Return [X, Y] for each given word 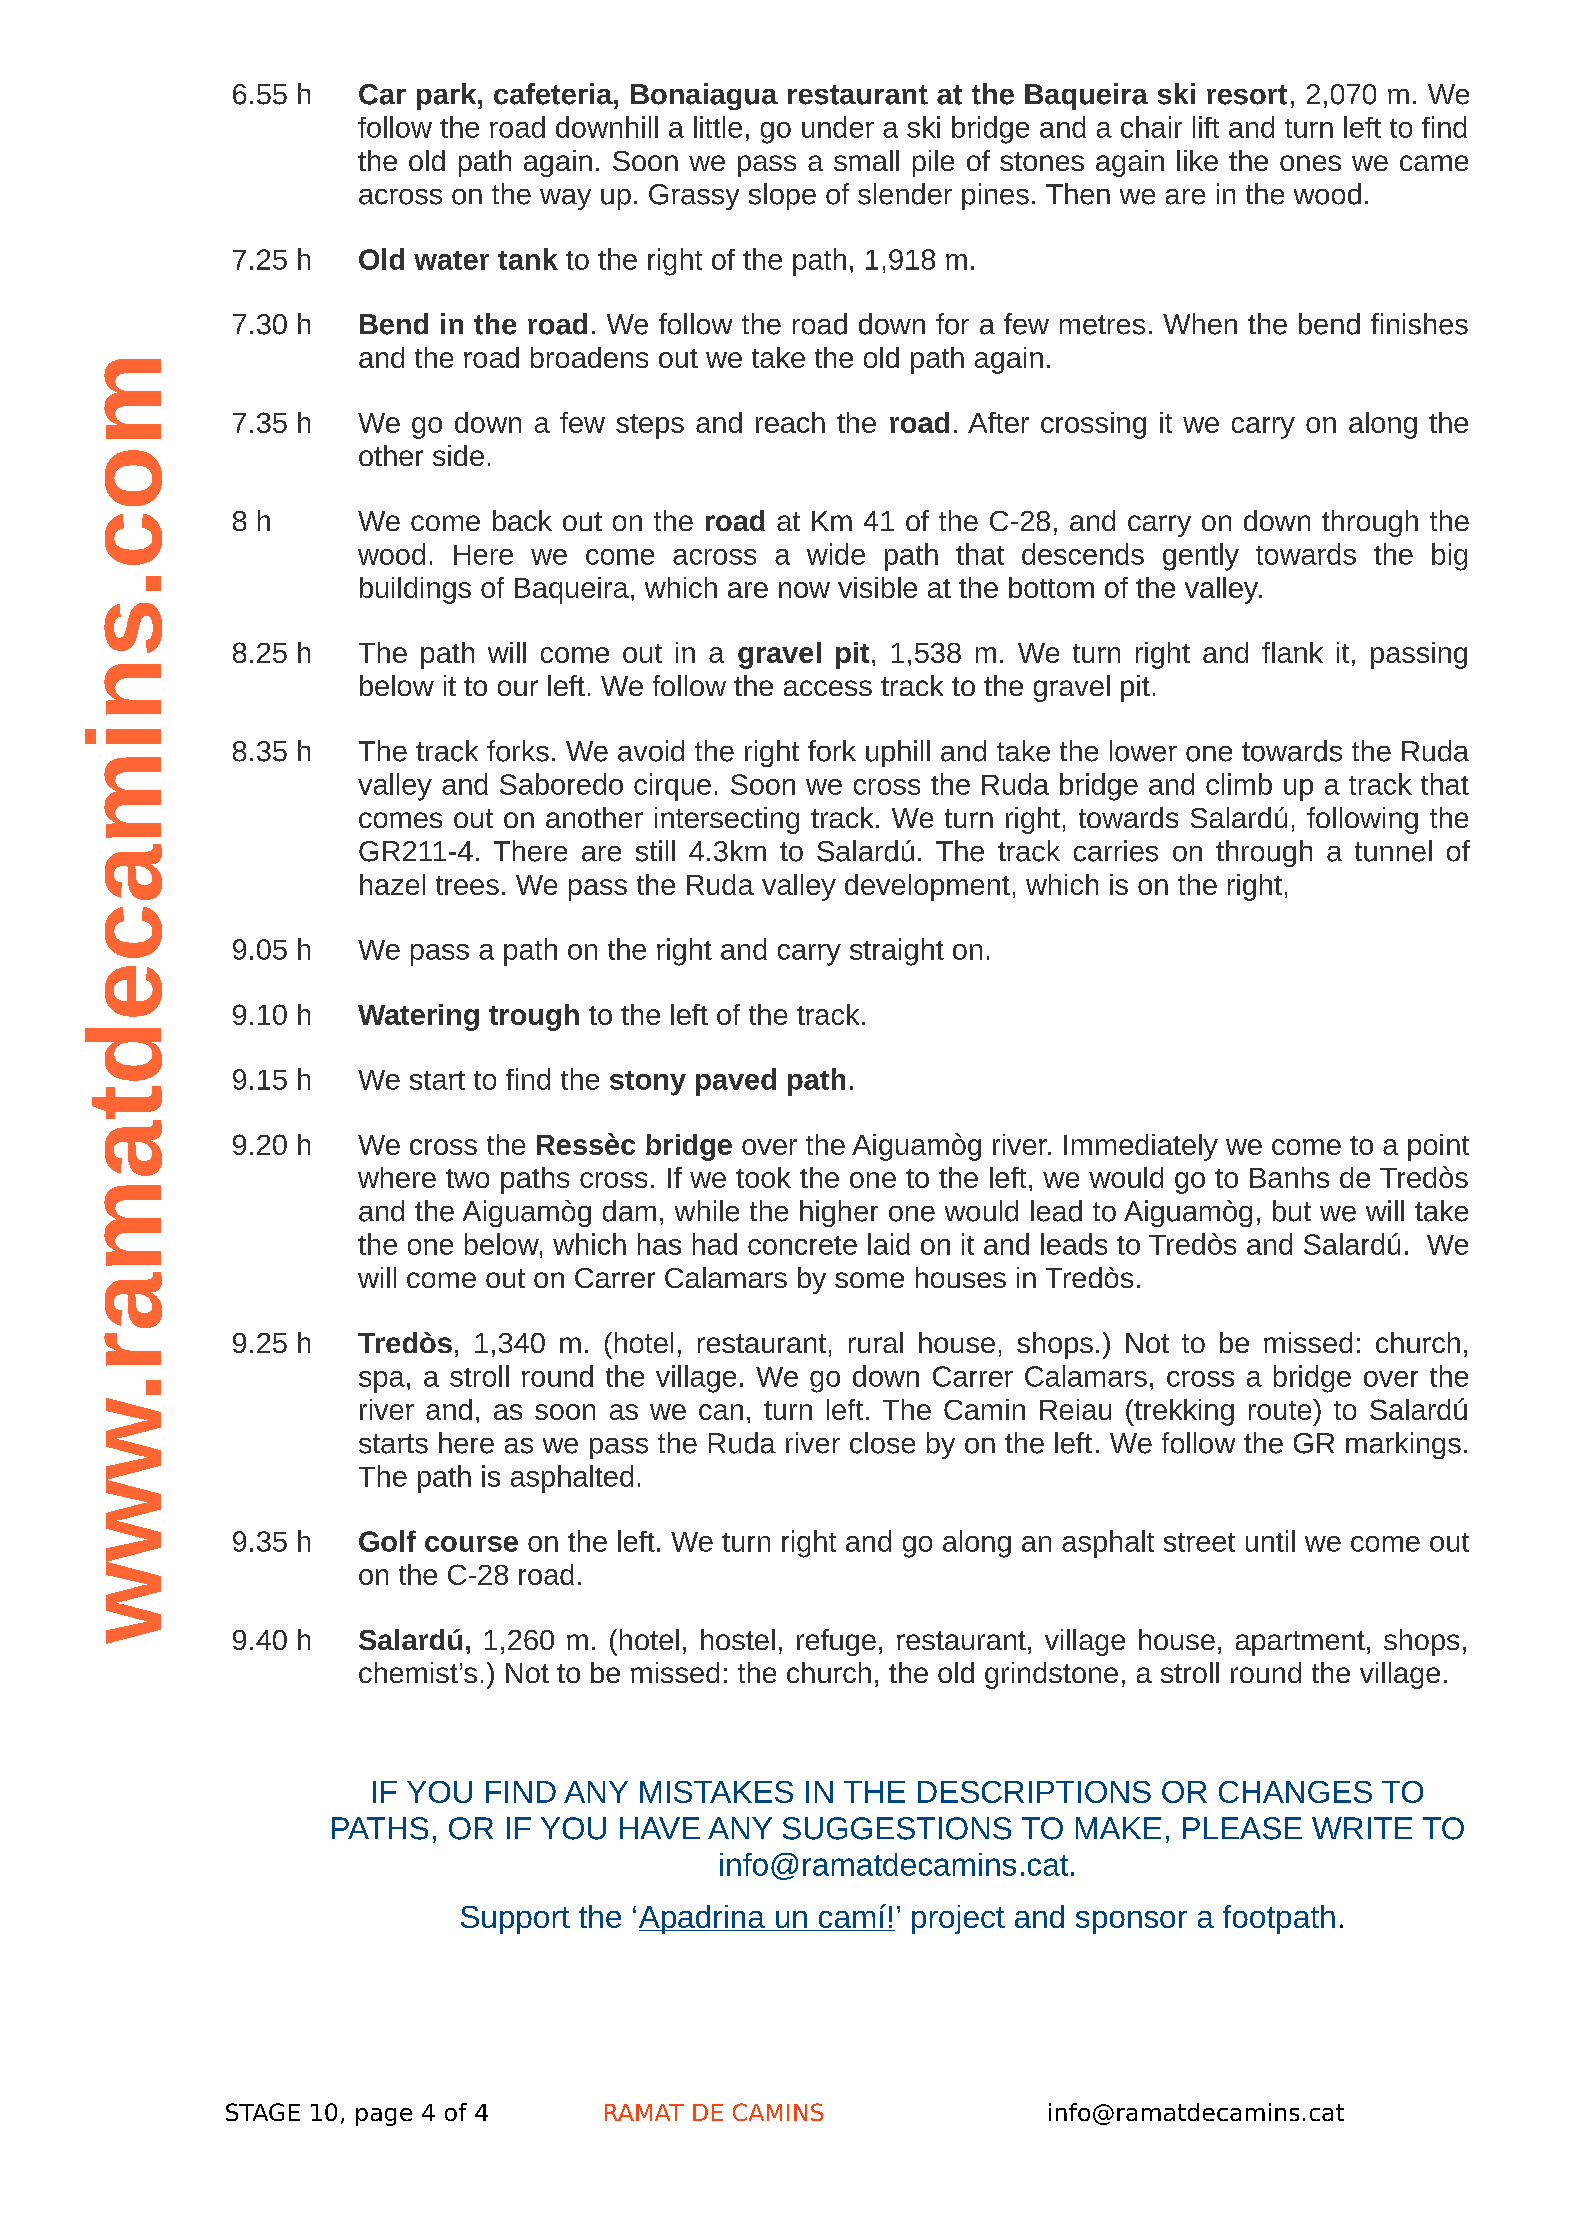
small [866, 160]
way [565, 199]
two [467, 1178]
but [1292, 1211]
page [384, 2117]
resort [1247, 95]
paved [736, 1082]
